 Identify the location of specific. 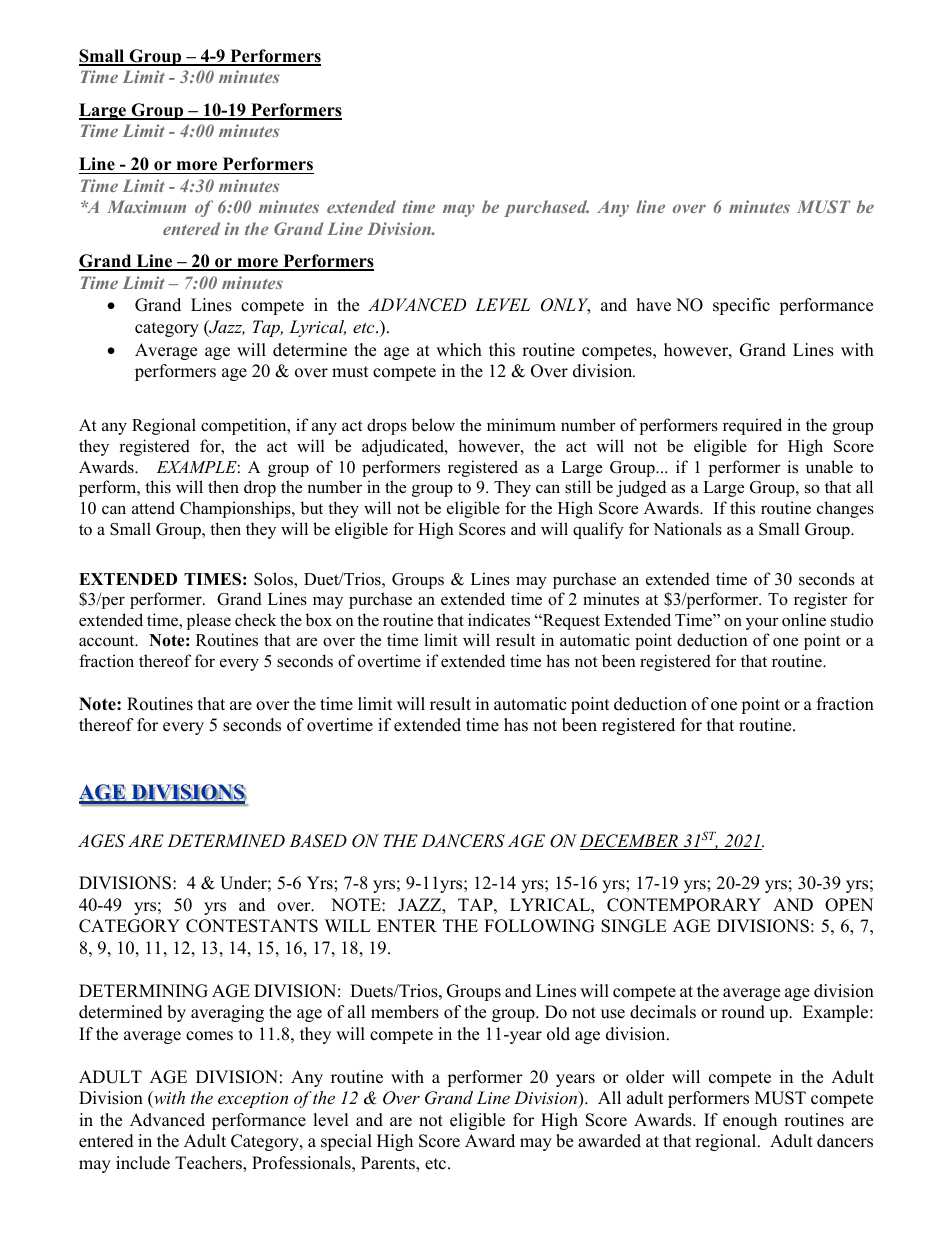
(741, 306).
